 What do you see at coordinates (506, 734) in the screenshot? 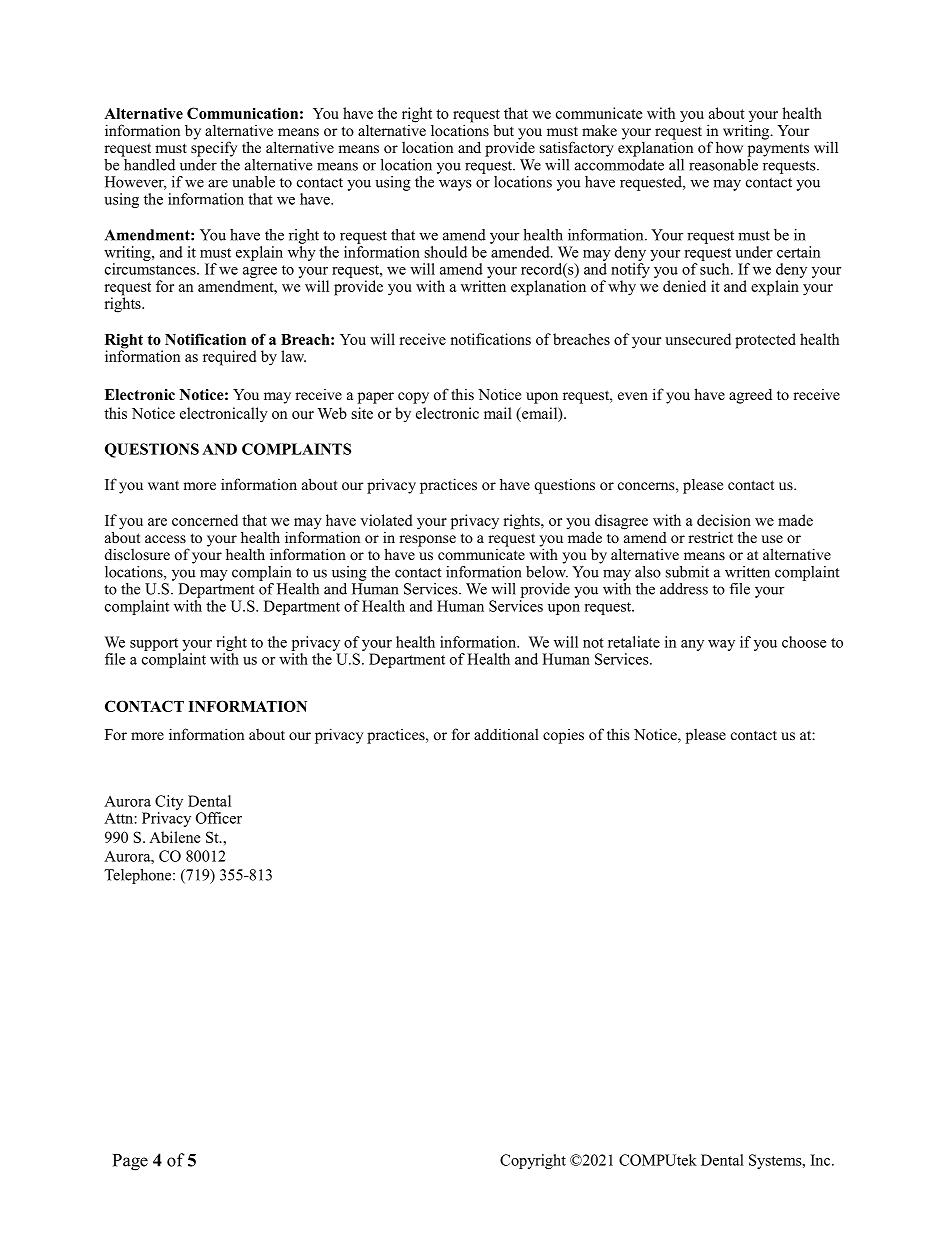
I see `additional` at bounding box center [506, 734].
